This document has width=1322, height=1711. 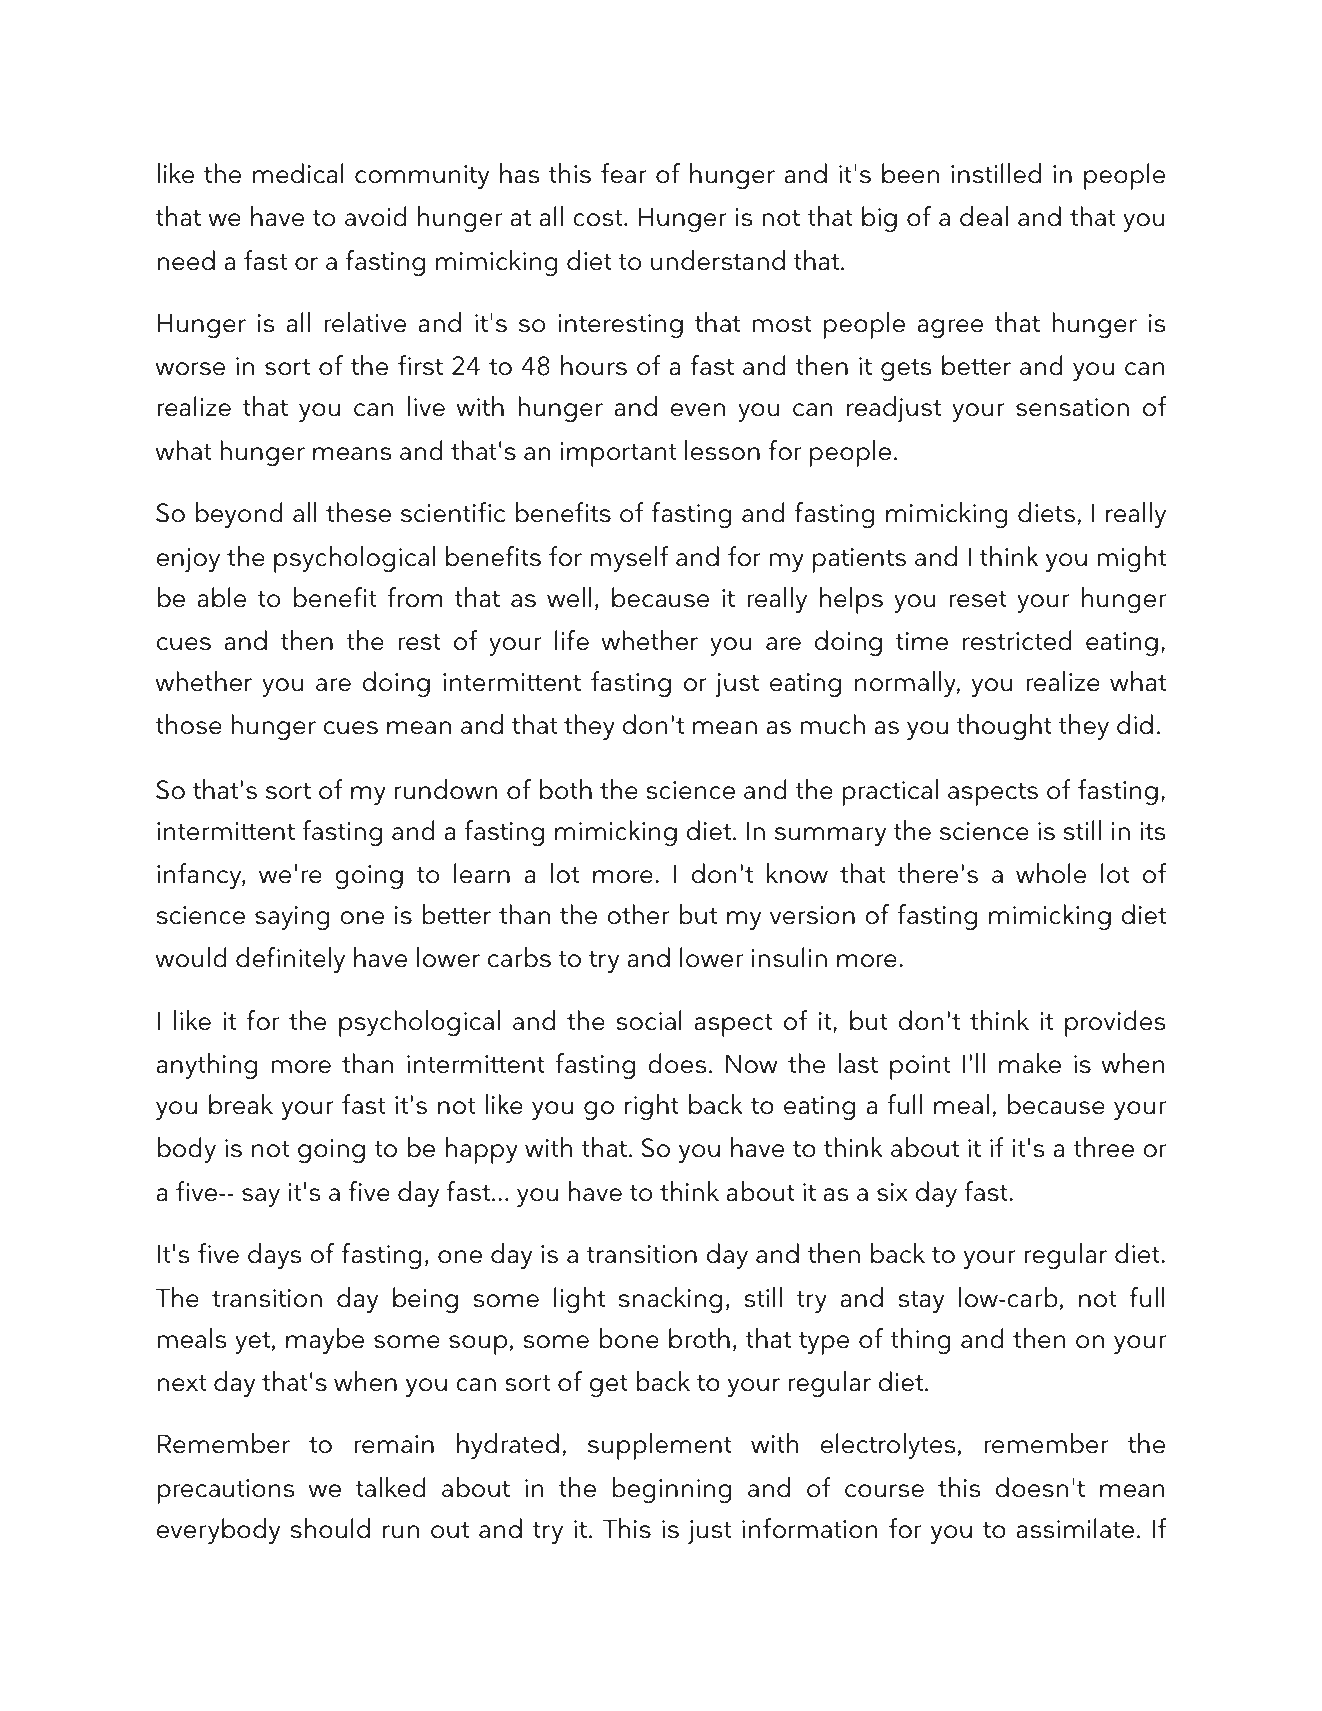 I want to click on medical, so click(x=298, y=173).
